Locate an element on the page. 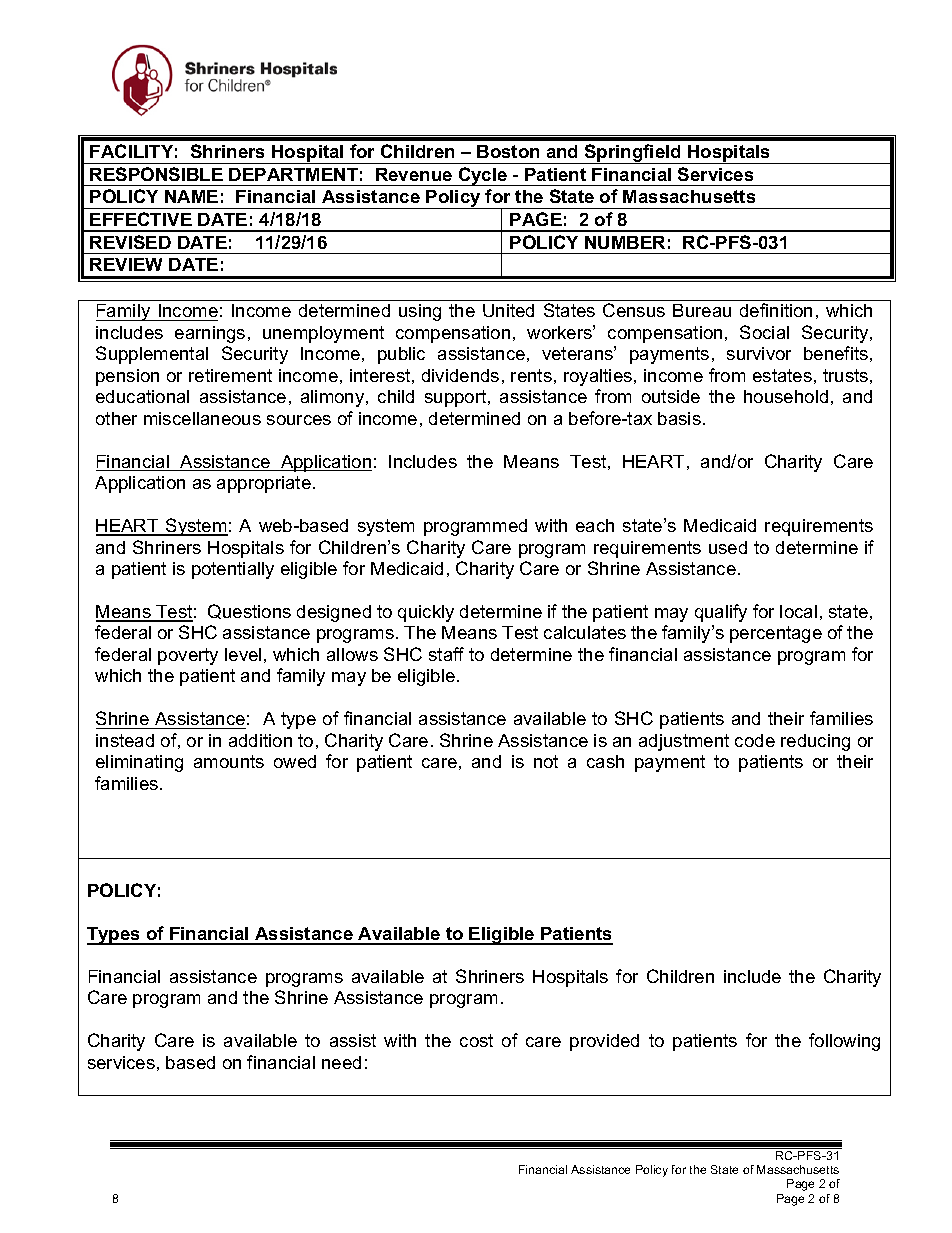  not is located at coordinates (546, 761).
